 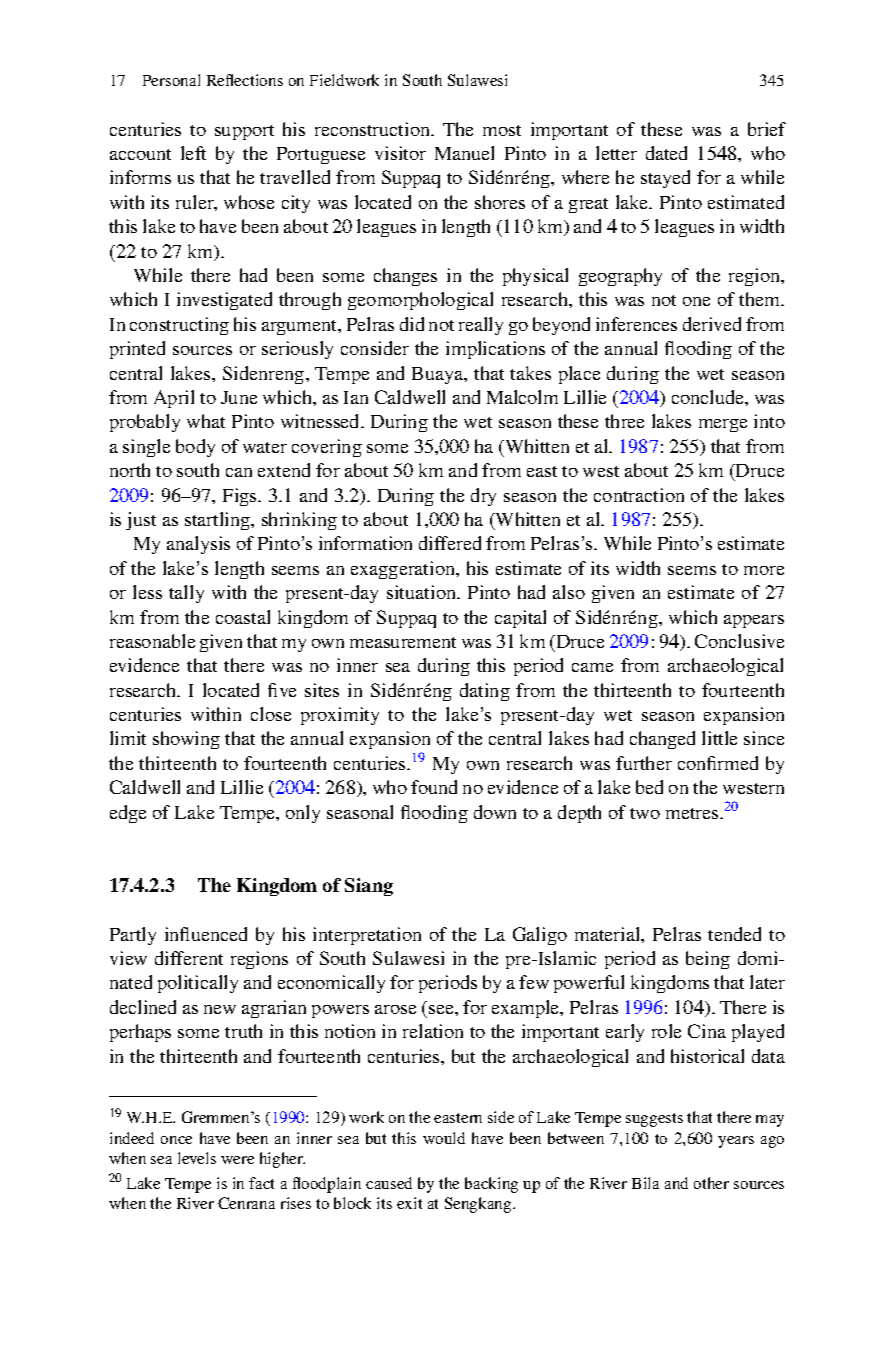 What do you see at coordinates (244, 132) in the screenshot?
I see `support` at bounding box center [244, 132].
